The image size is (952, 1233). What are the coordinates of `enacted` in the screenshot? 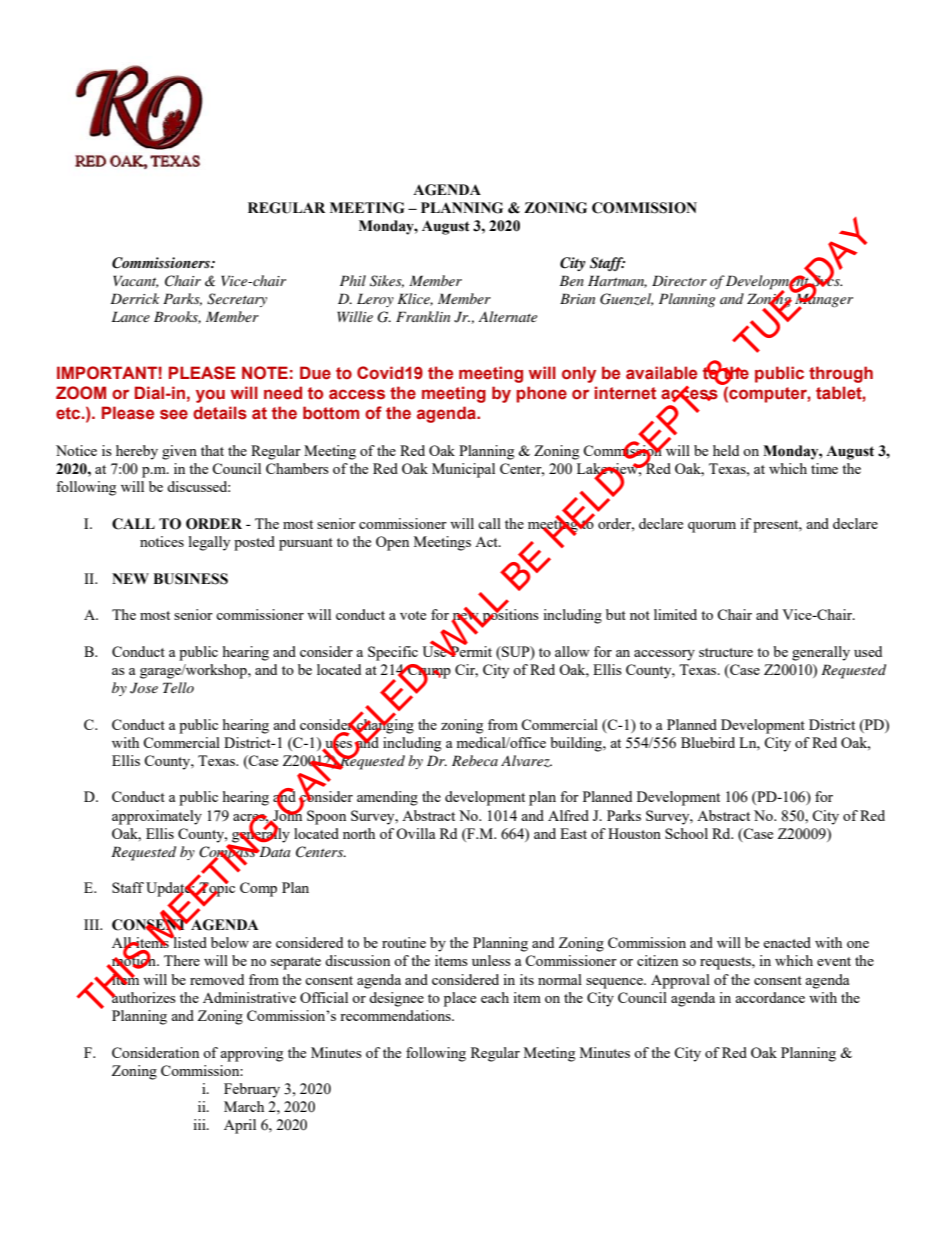 It's located at (787, 942).
